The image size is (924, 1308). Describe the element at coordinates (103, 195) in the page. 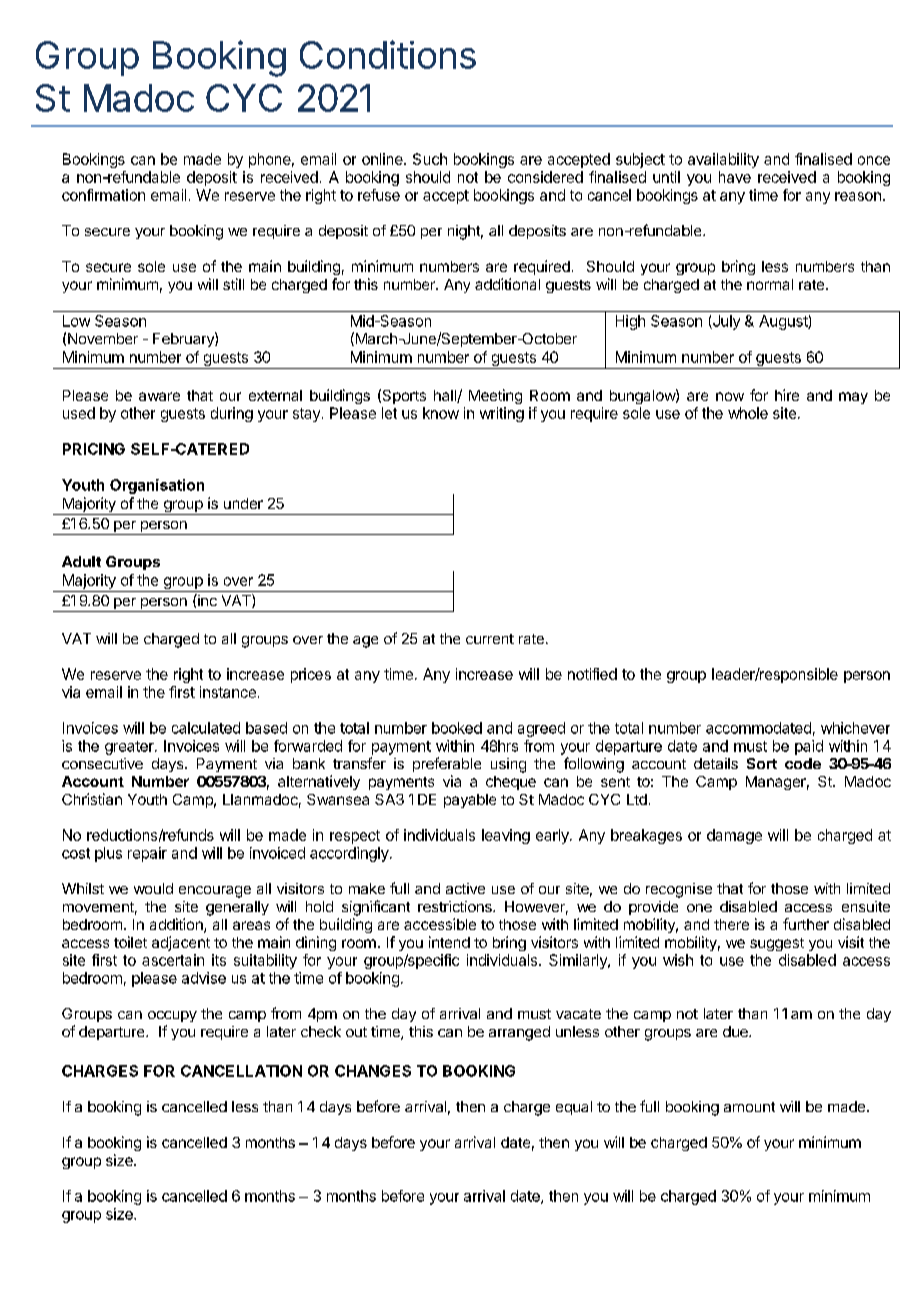

I see `confirmation` at that location.
